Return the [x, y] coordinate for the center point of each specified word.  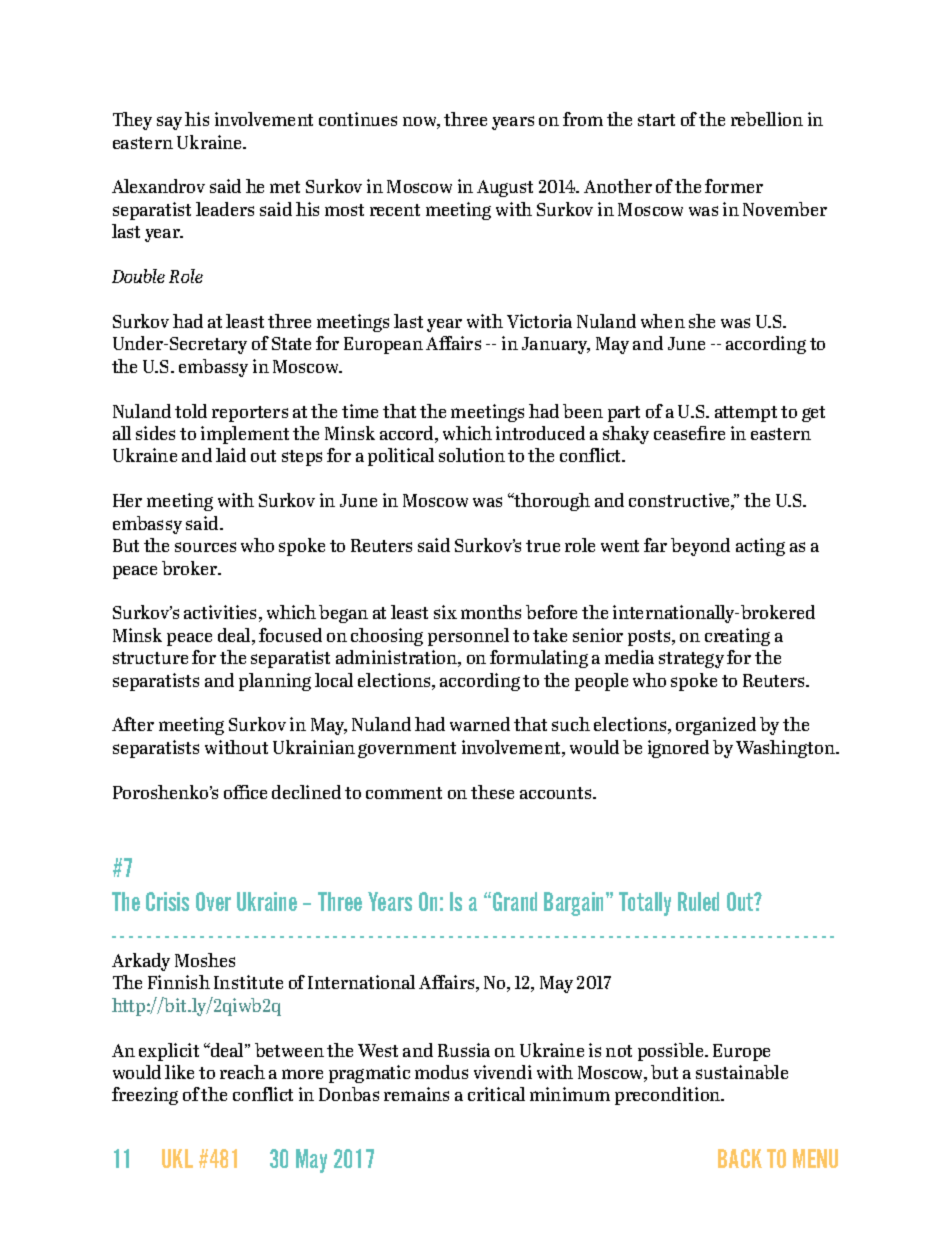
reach [242, 1072]
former [734, 186]
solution [472, 455]
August [505, 188]
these [492, 792]
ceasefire [689, 433]
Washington [786, 749]
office [245, 792]
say [169, 123]
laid [231, 455]
